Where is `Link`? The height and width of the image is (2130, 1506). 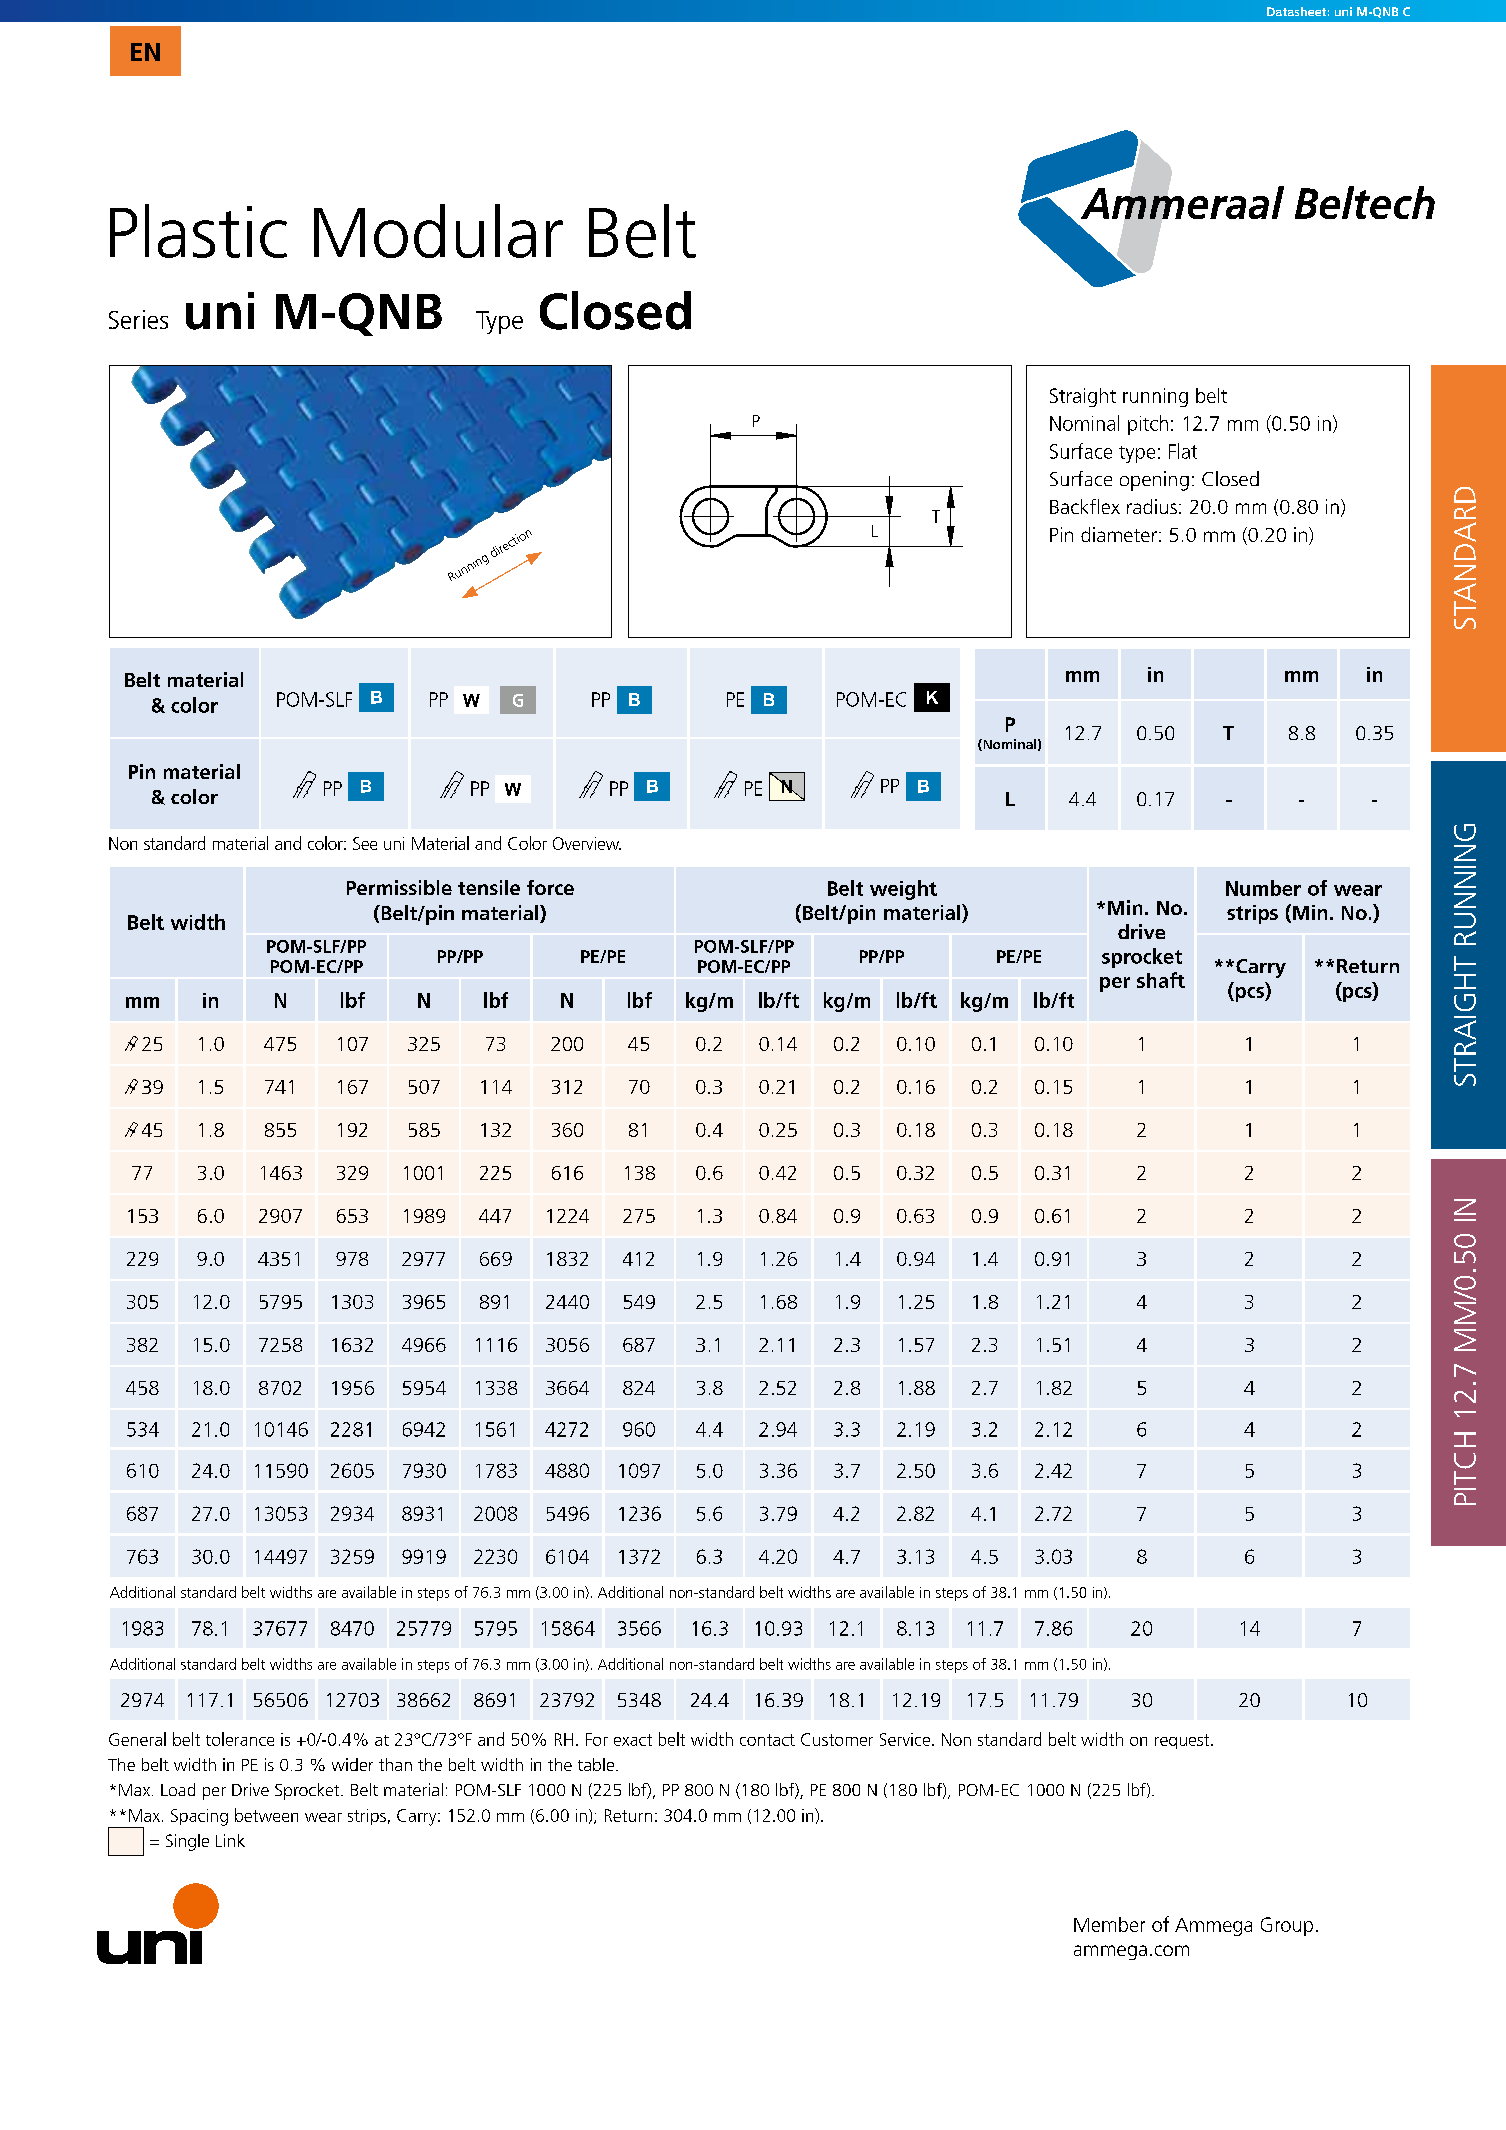
Link is located at coordinates (230, 1840).
